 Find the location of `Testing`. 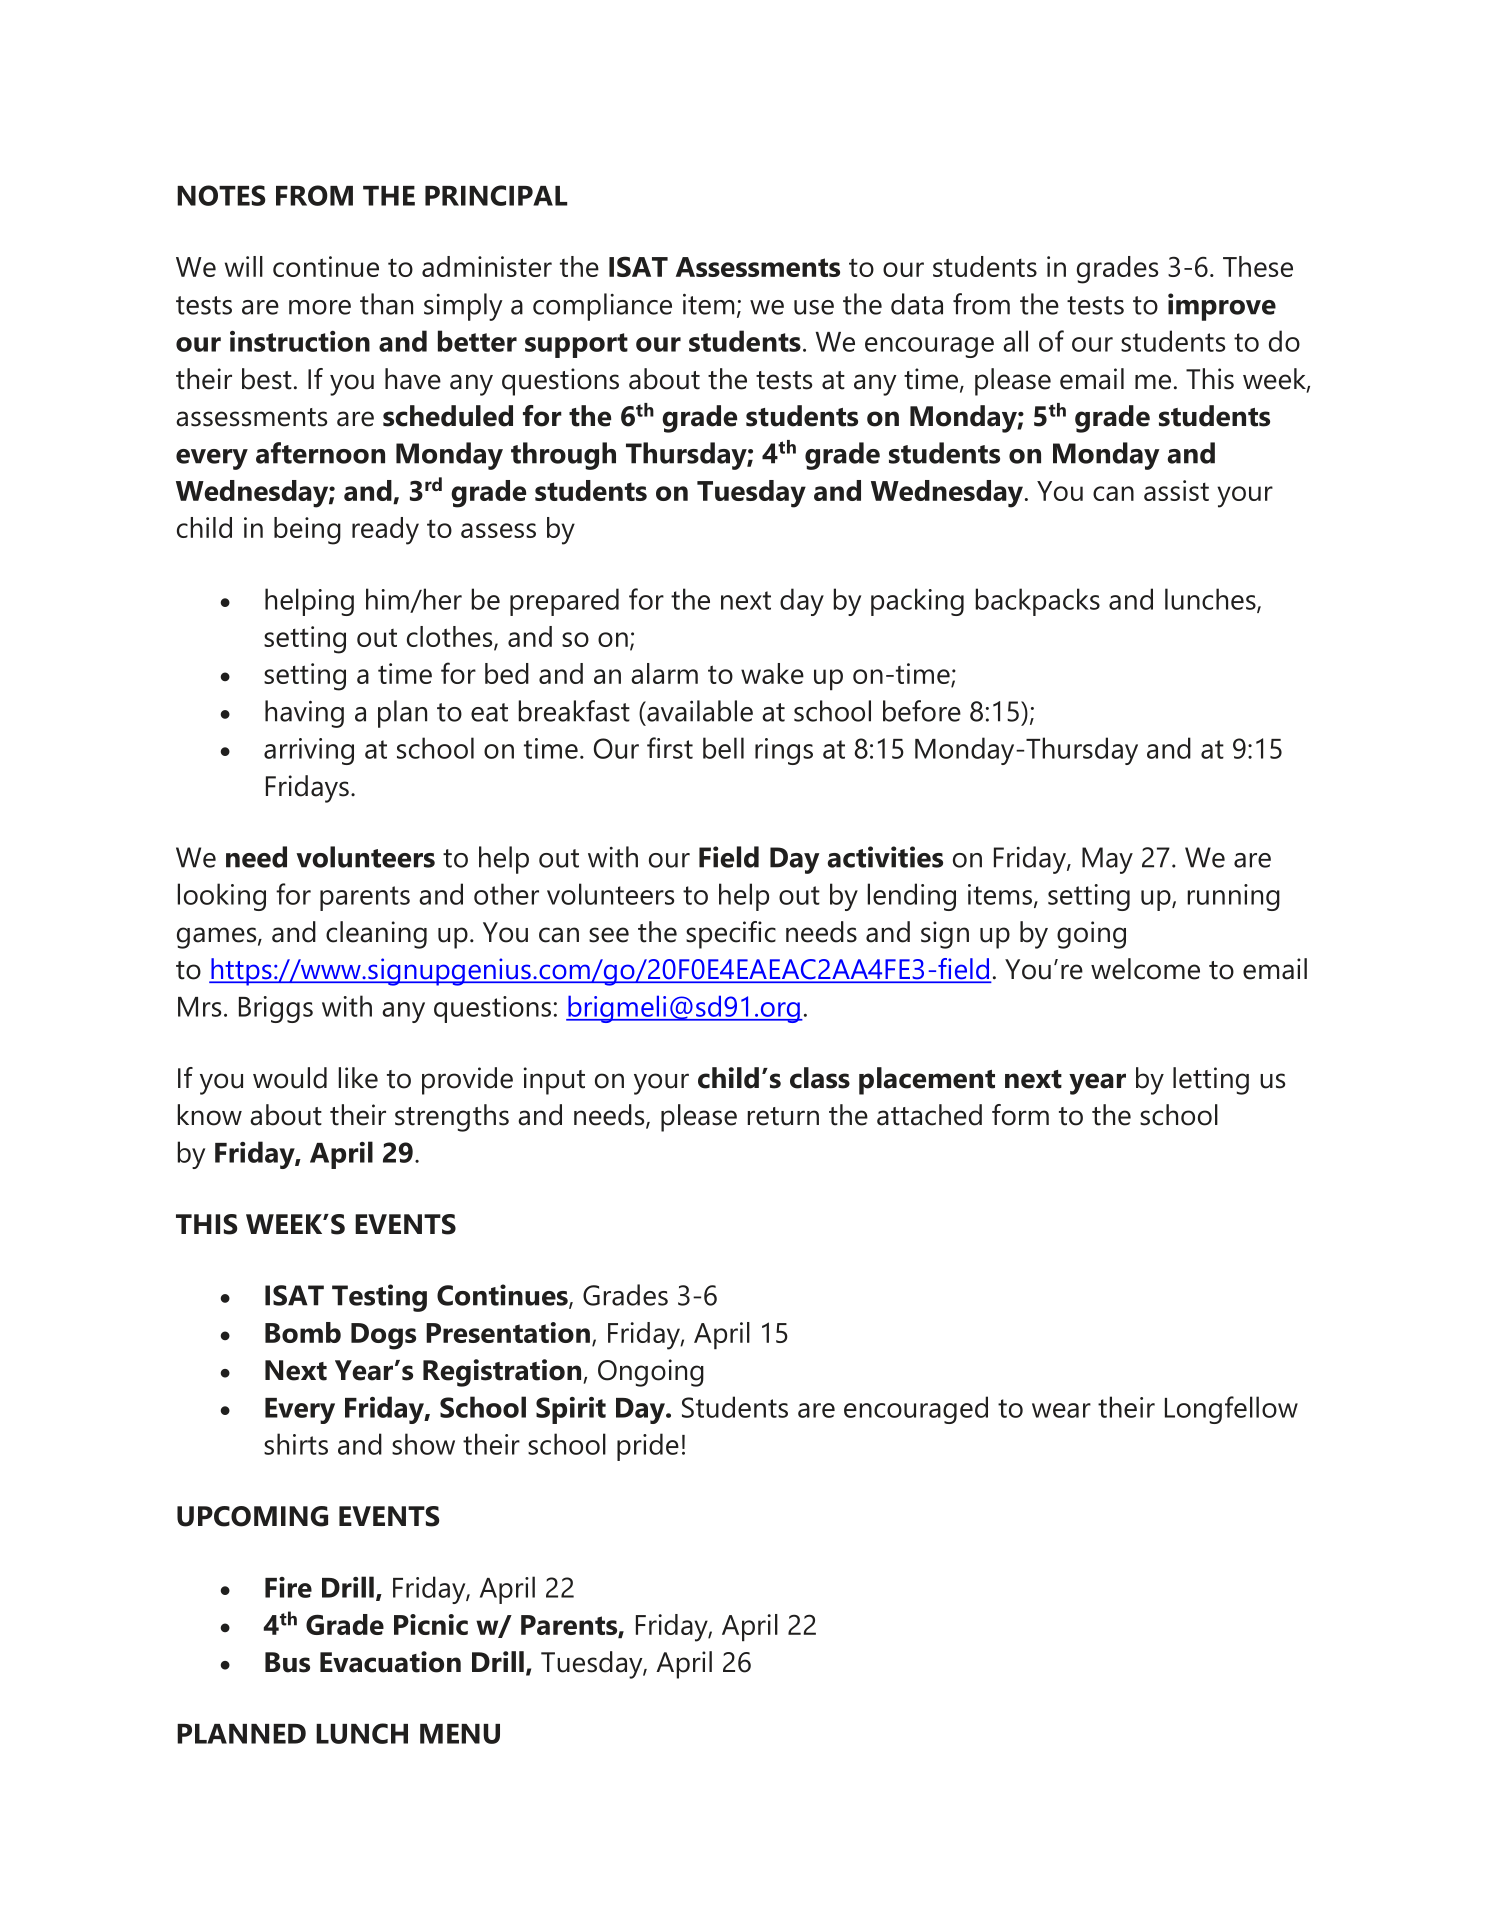

Testing is located at coordinates (379, 1298).
